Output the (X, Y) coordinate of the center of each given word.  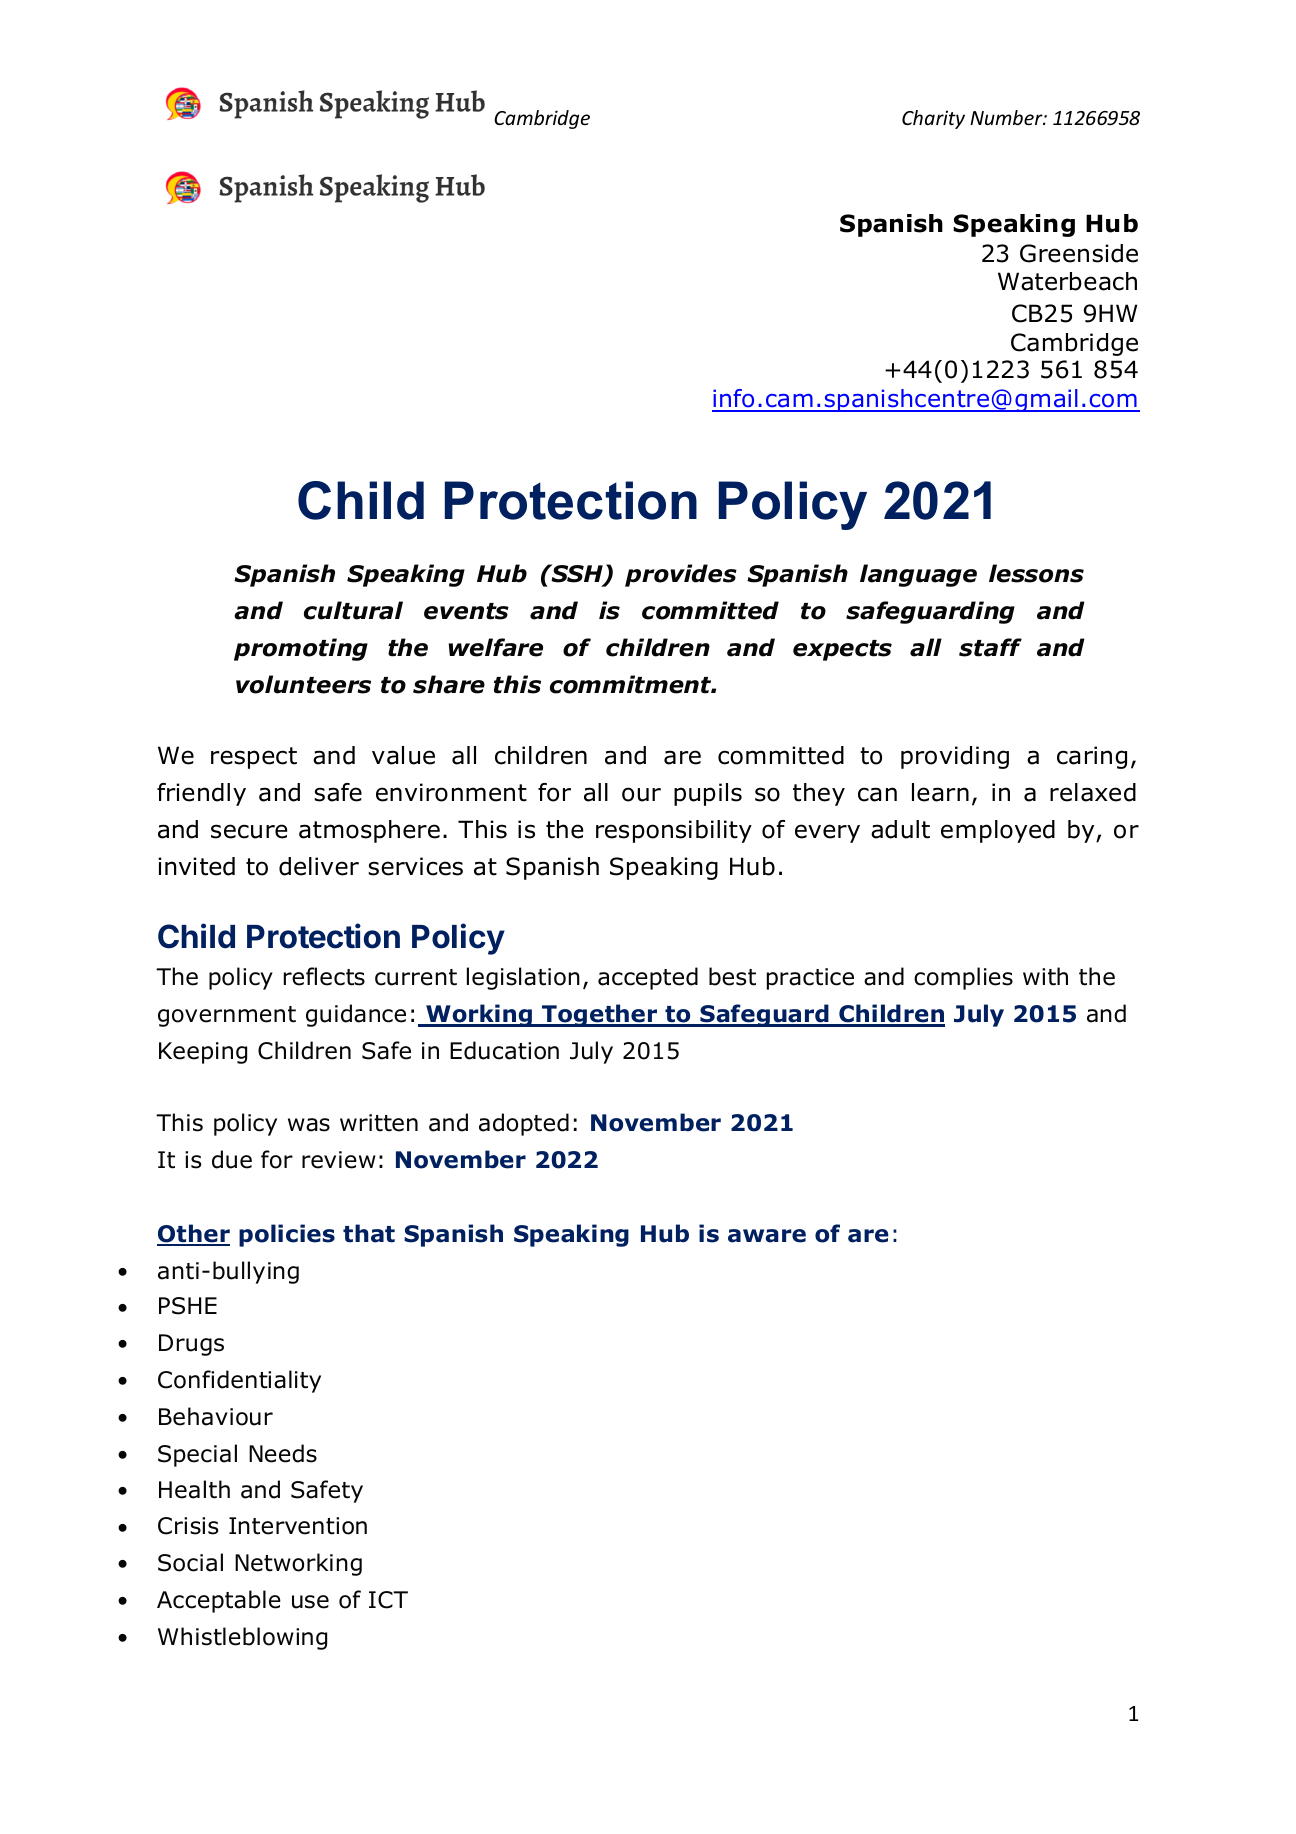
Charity (933, 119)
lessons (1036, 573)
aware (767, 1236)
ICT (388, 1600)
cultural (353, 610)
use (310, 1602)
